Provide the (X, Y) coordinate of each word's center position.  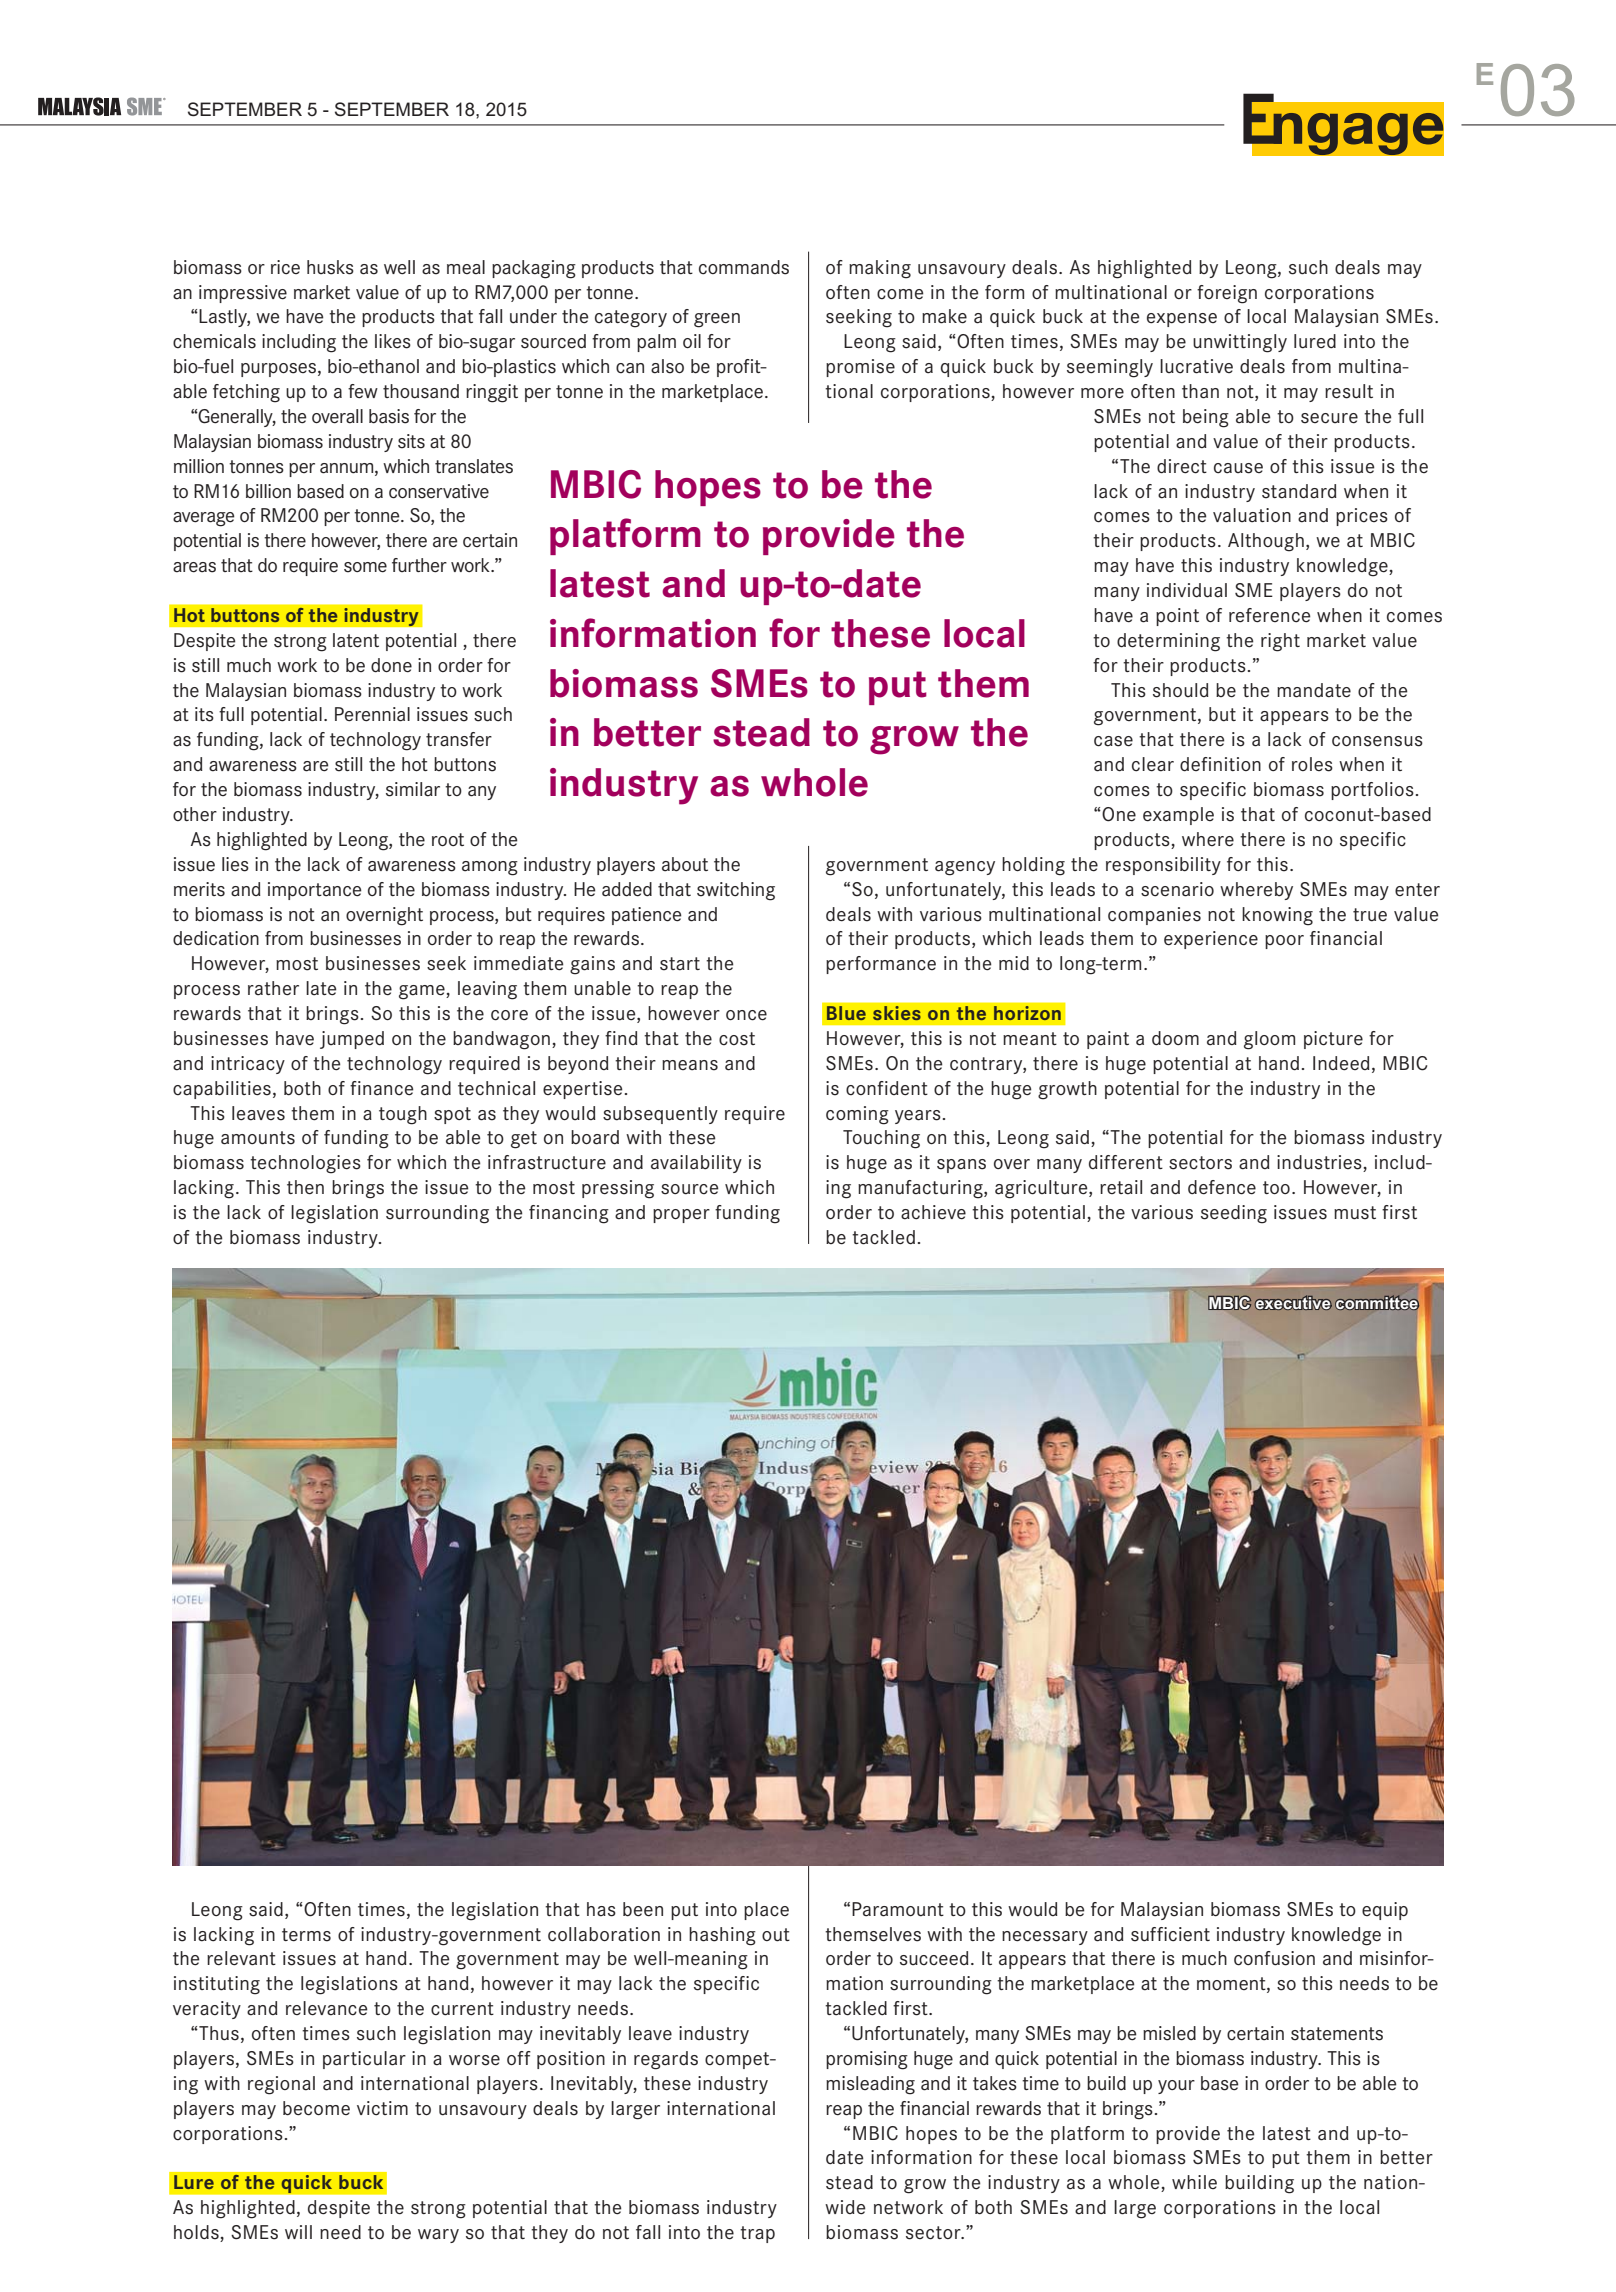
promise (860, 368)
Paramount (898, 1909)
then (305, 1187)
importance (315, 891)
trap (757, 2234)
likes (393, 341)
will (298, 2232)
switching (736, 891)
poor (1284, 942)
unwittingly (1240, 343)
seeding (1234, 1214)
